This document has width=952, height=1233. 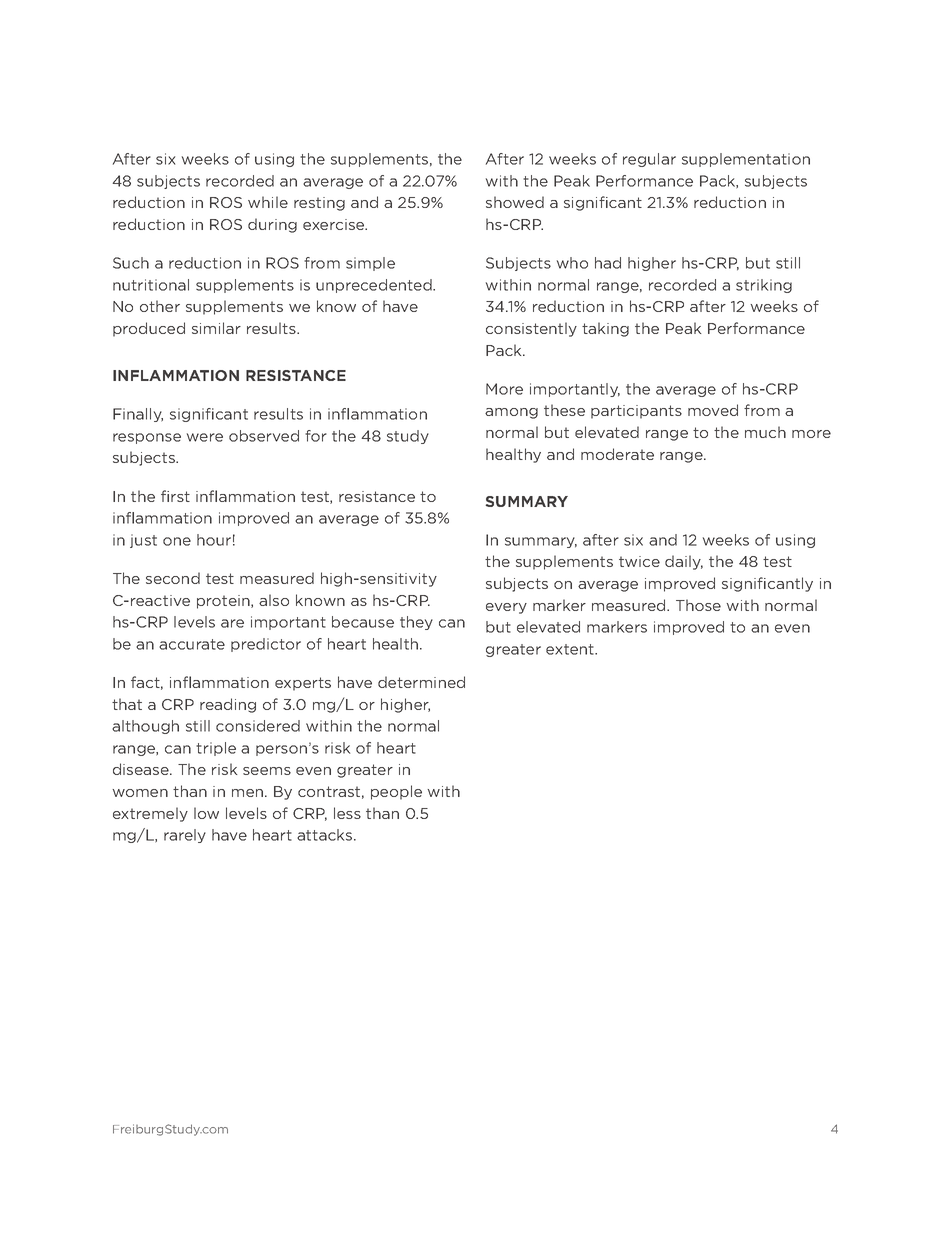 I want to click on low, so click(x=206, y=813).
